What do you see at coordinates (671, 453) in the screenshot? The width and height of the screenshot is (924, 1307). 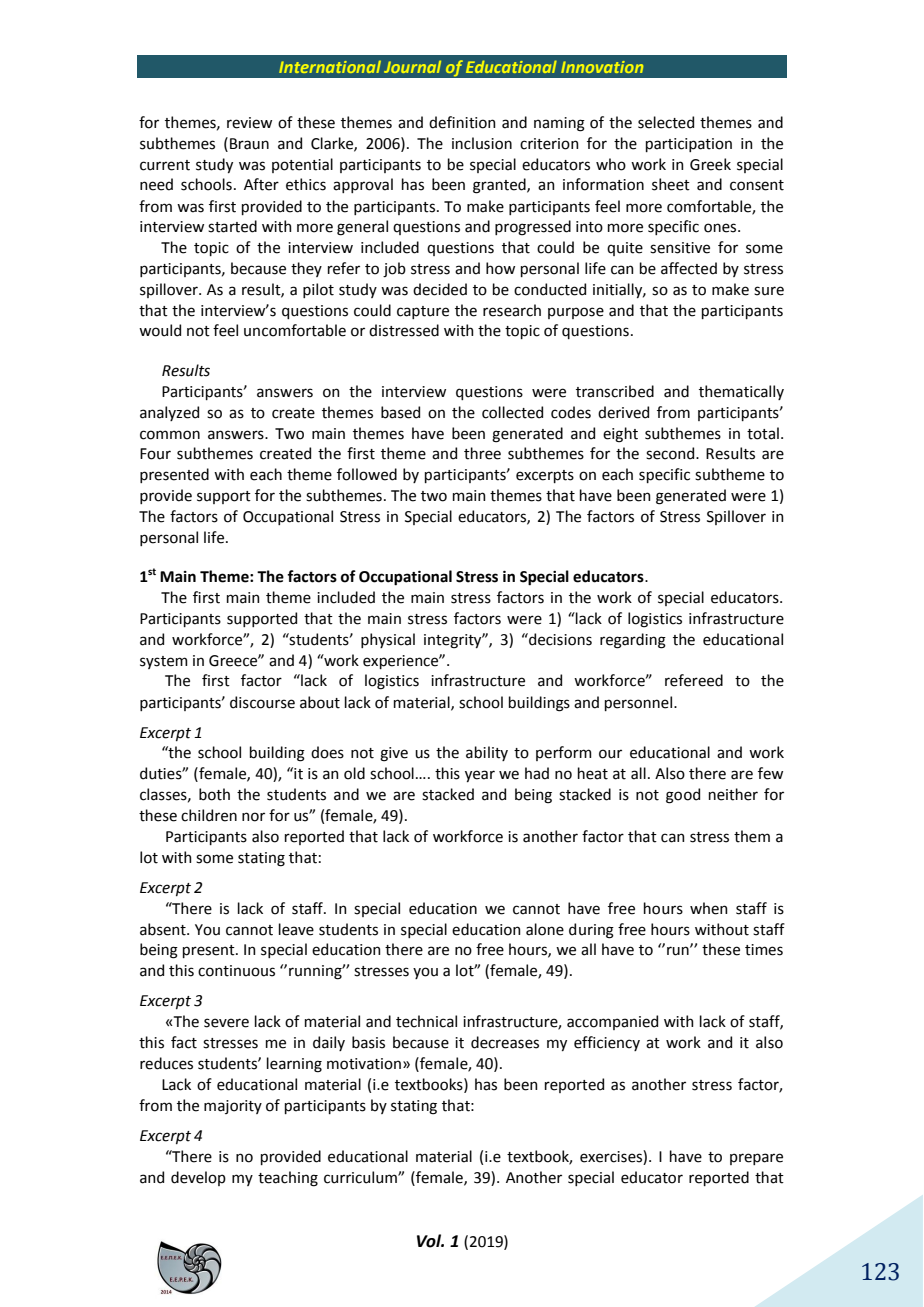 I see `second` at bounding box center [671, 453].
